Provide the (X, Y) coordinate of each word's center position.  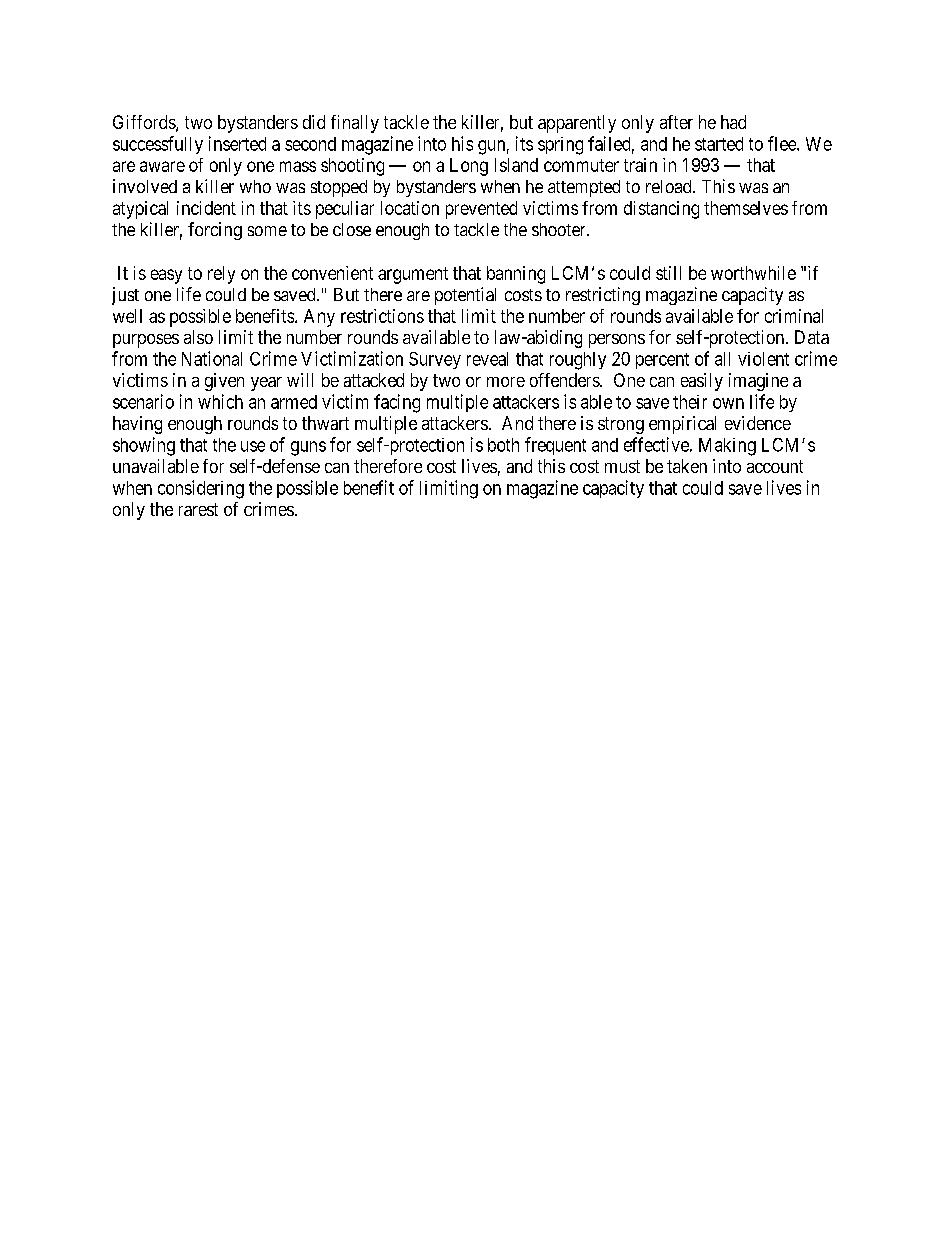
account (775, 466)
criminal (794, 316)
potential (465, 296)
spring (560, 146)
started (719, 144)
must (622, 466)
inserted (237, 143)
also (198, 337)
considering (201, 489)
